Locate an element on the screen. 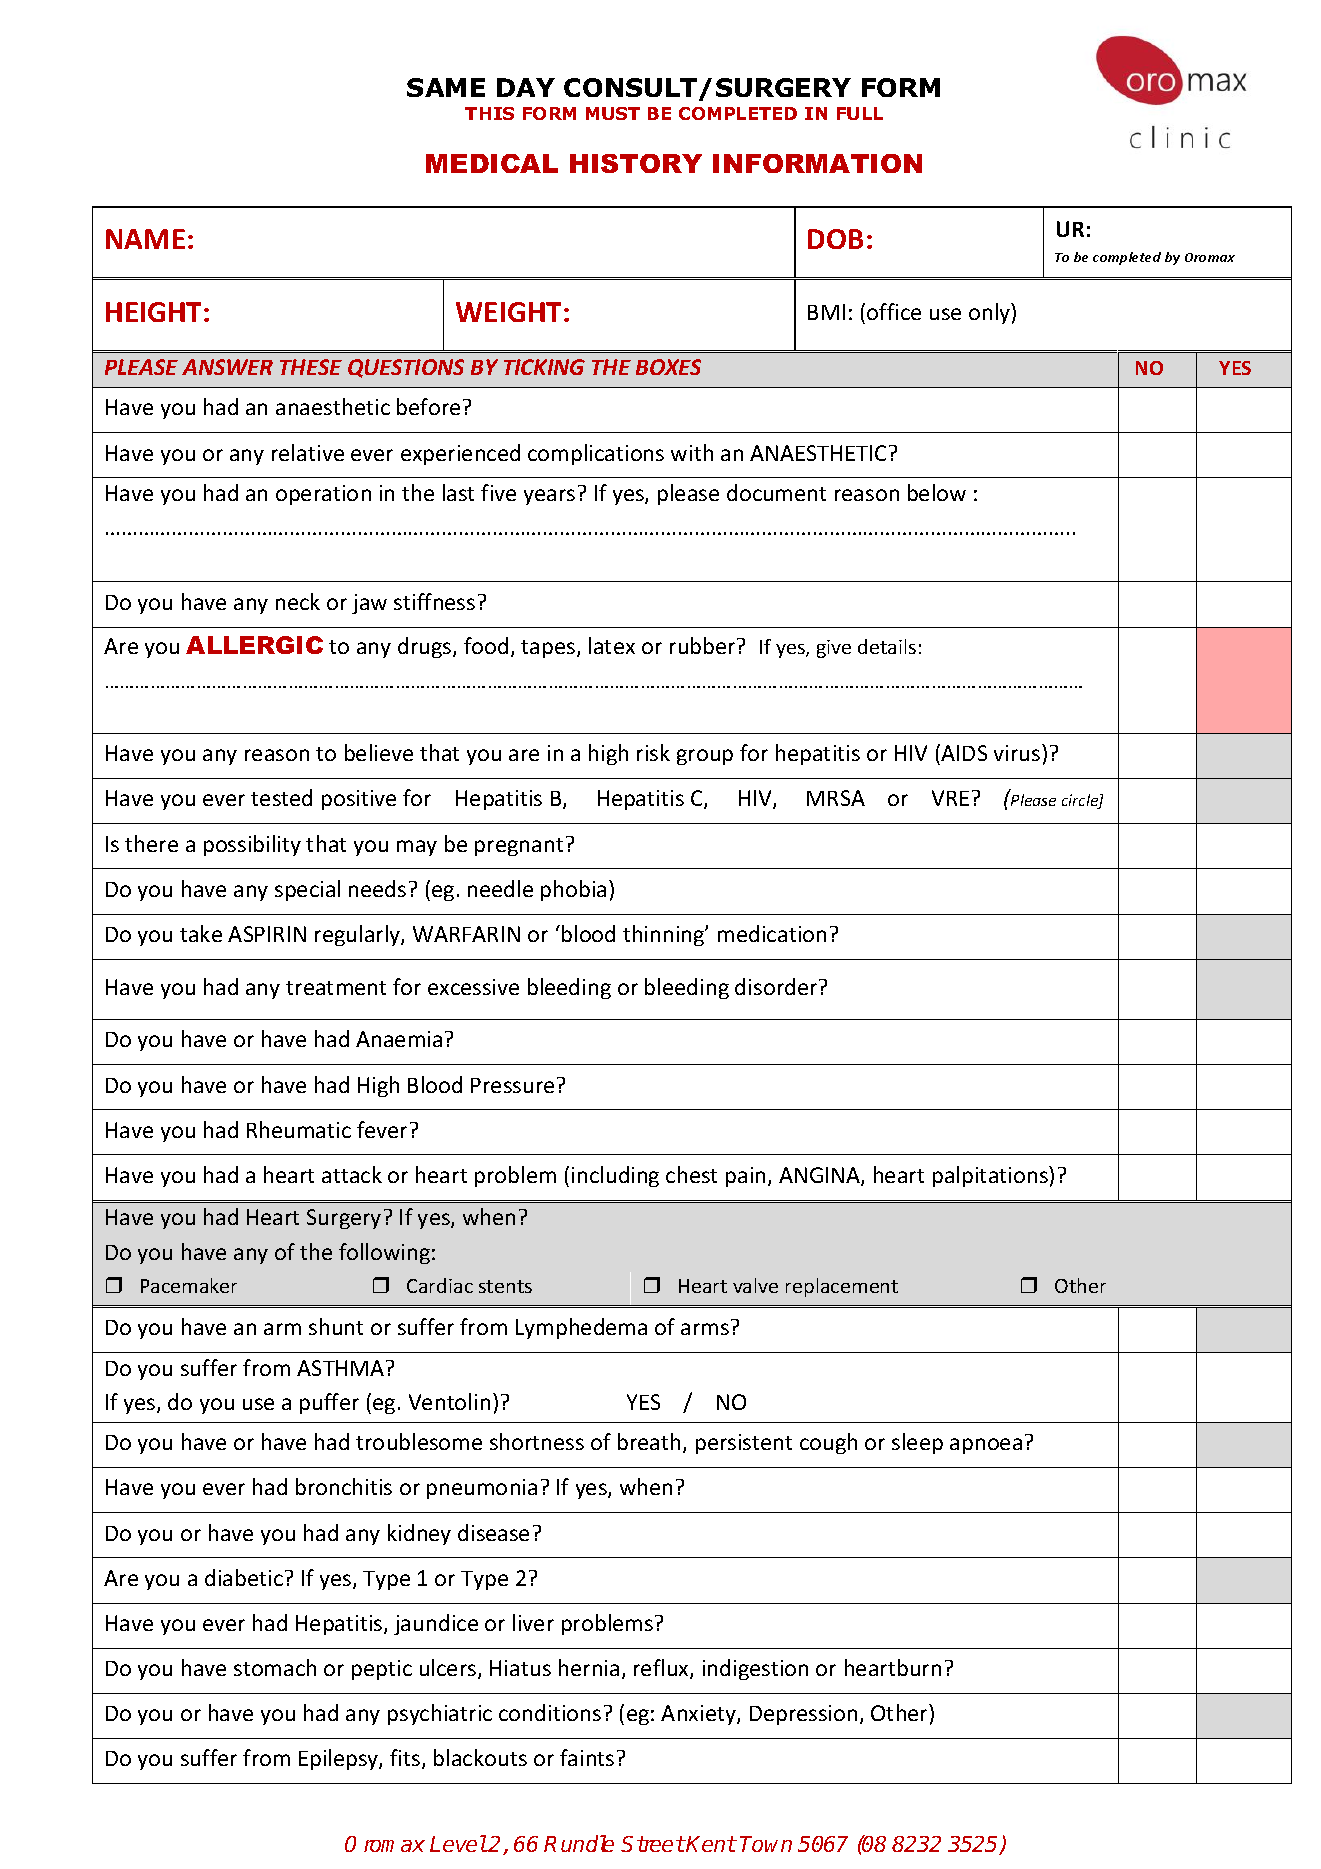  ASPIRIN is located at coordinates (267, 934).
